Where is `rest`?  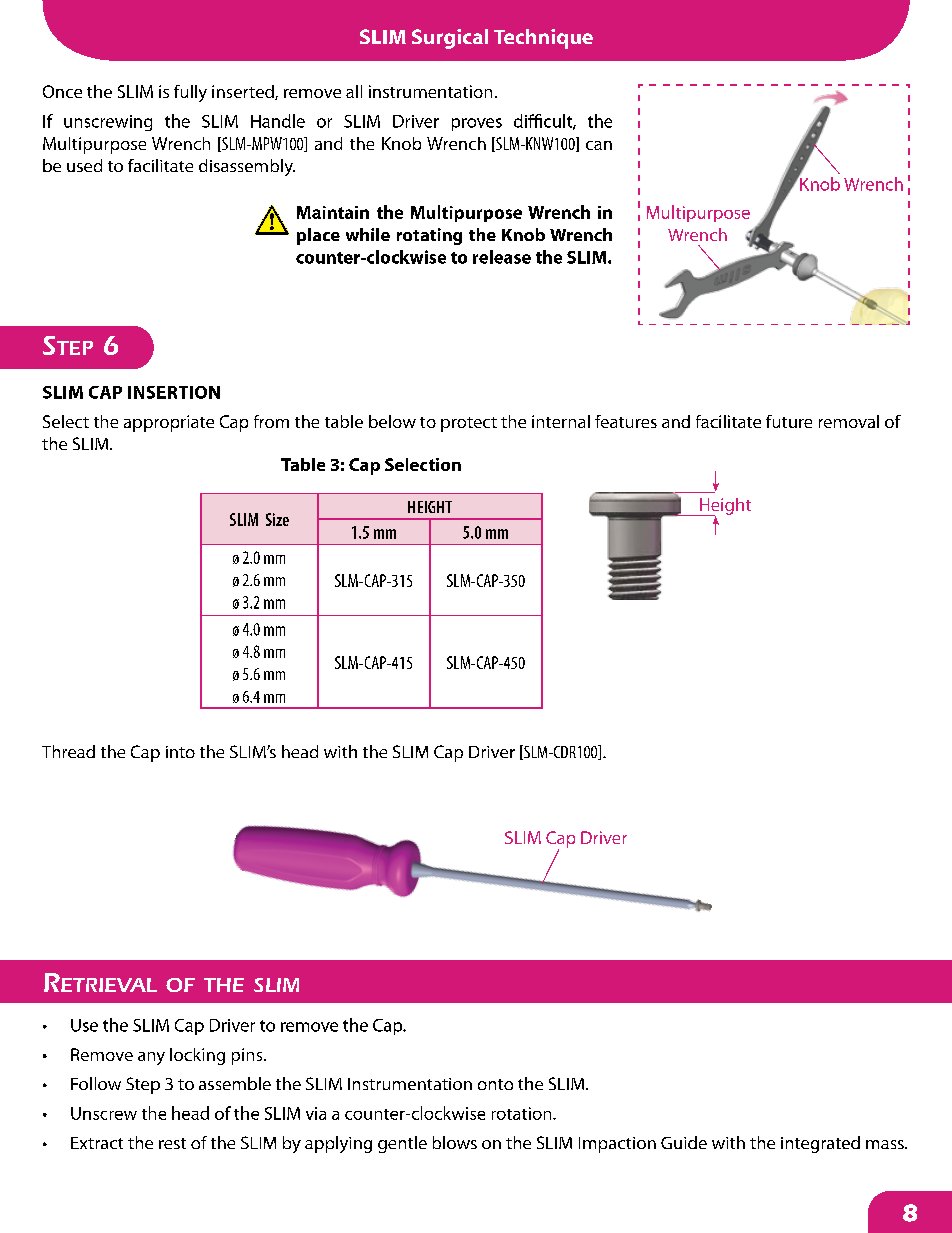
rest is located at coordinates (172, 1143).
